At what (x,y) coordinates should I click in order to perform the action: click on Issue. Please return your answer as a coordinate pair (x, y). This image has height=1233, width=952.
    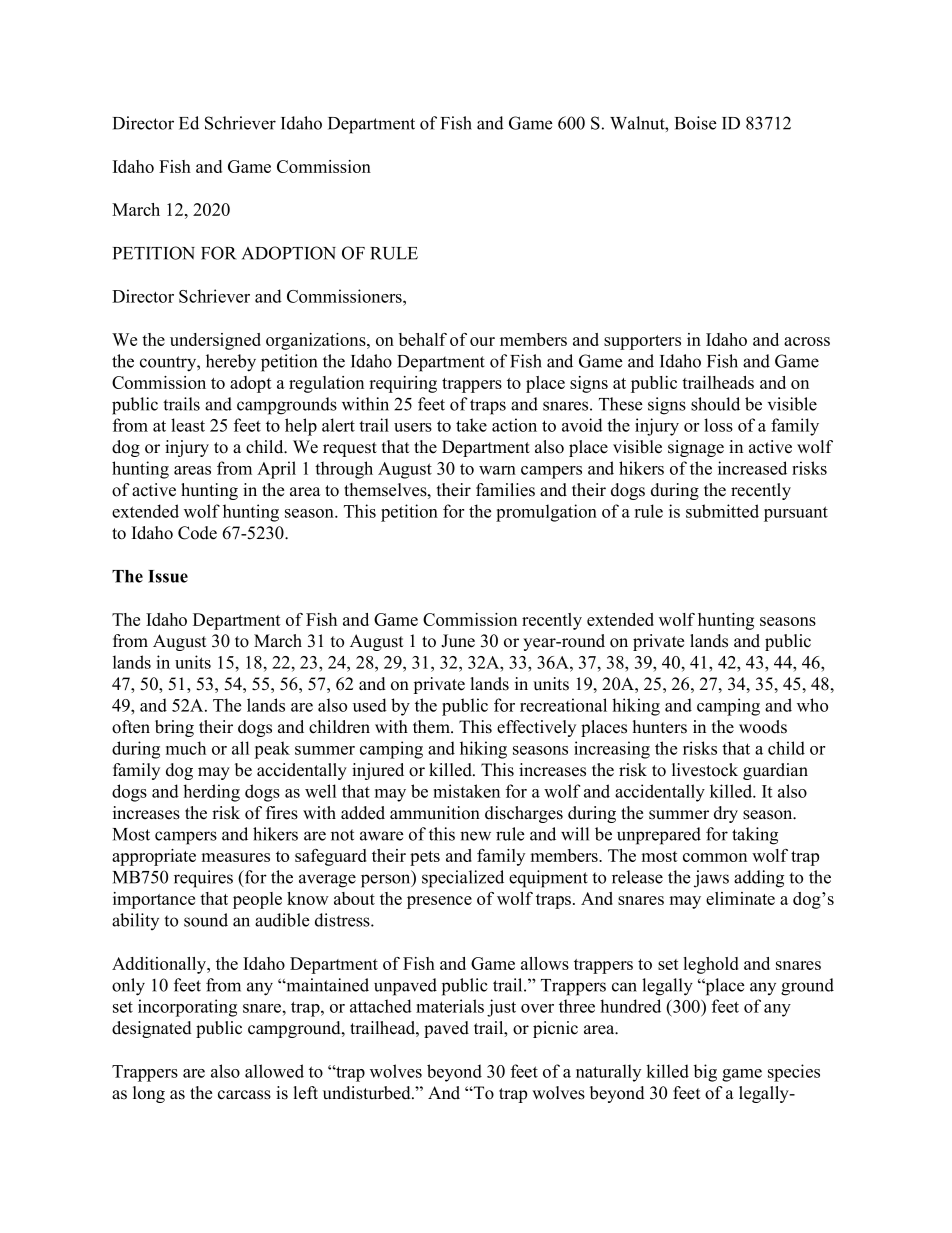
    Looking at the image, I should click on (168, 576).
